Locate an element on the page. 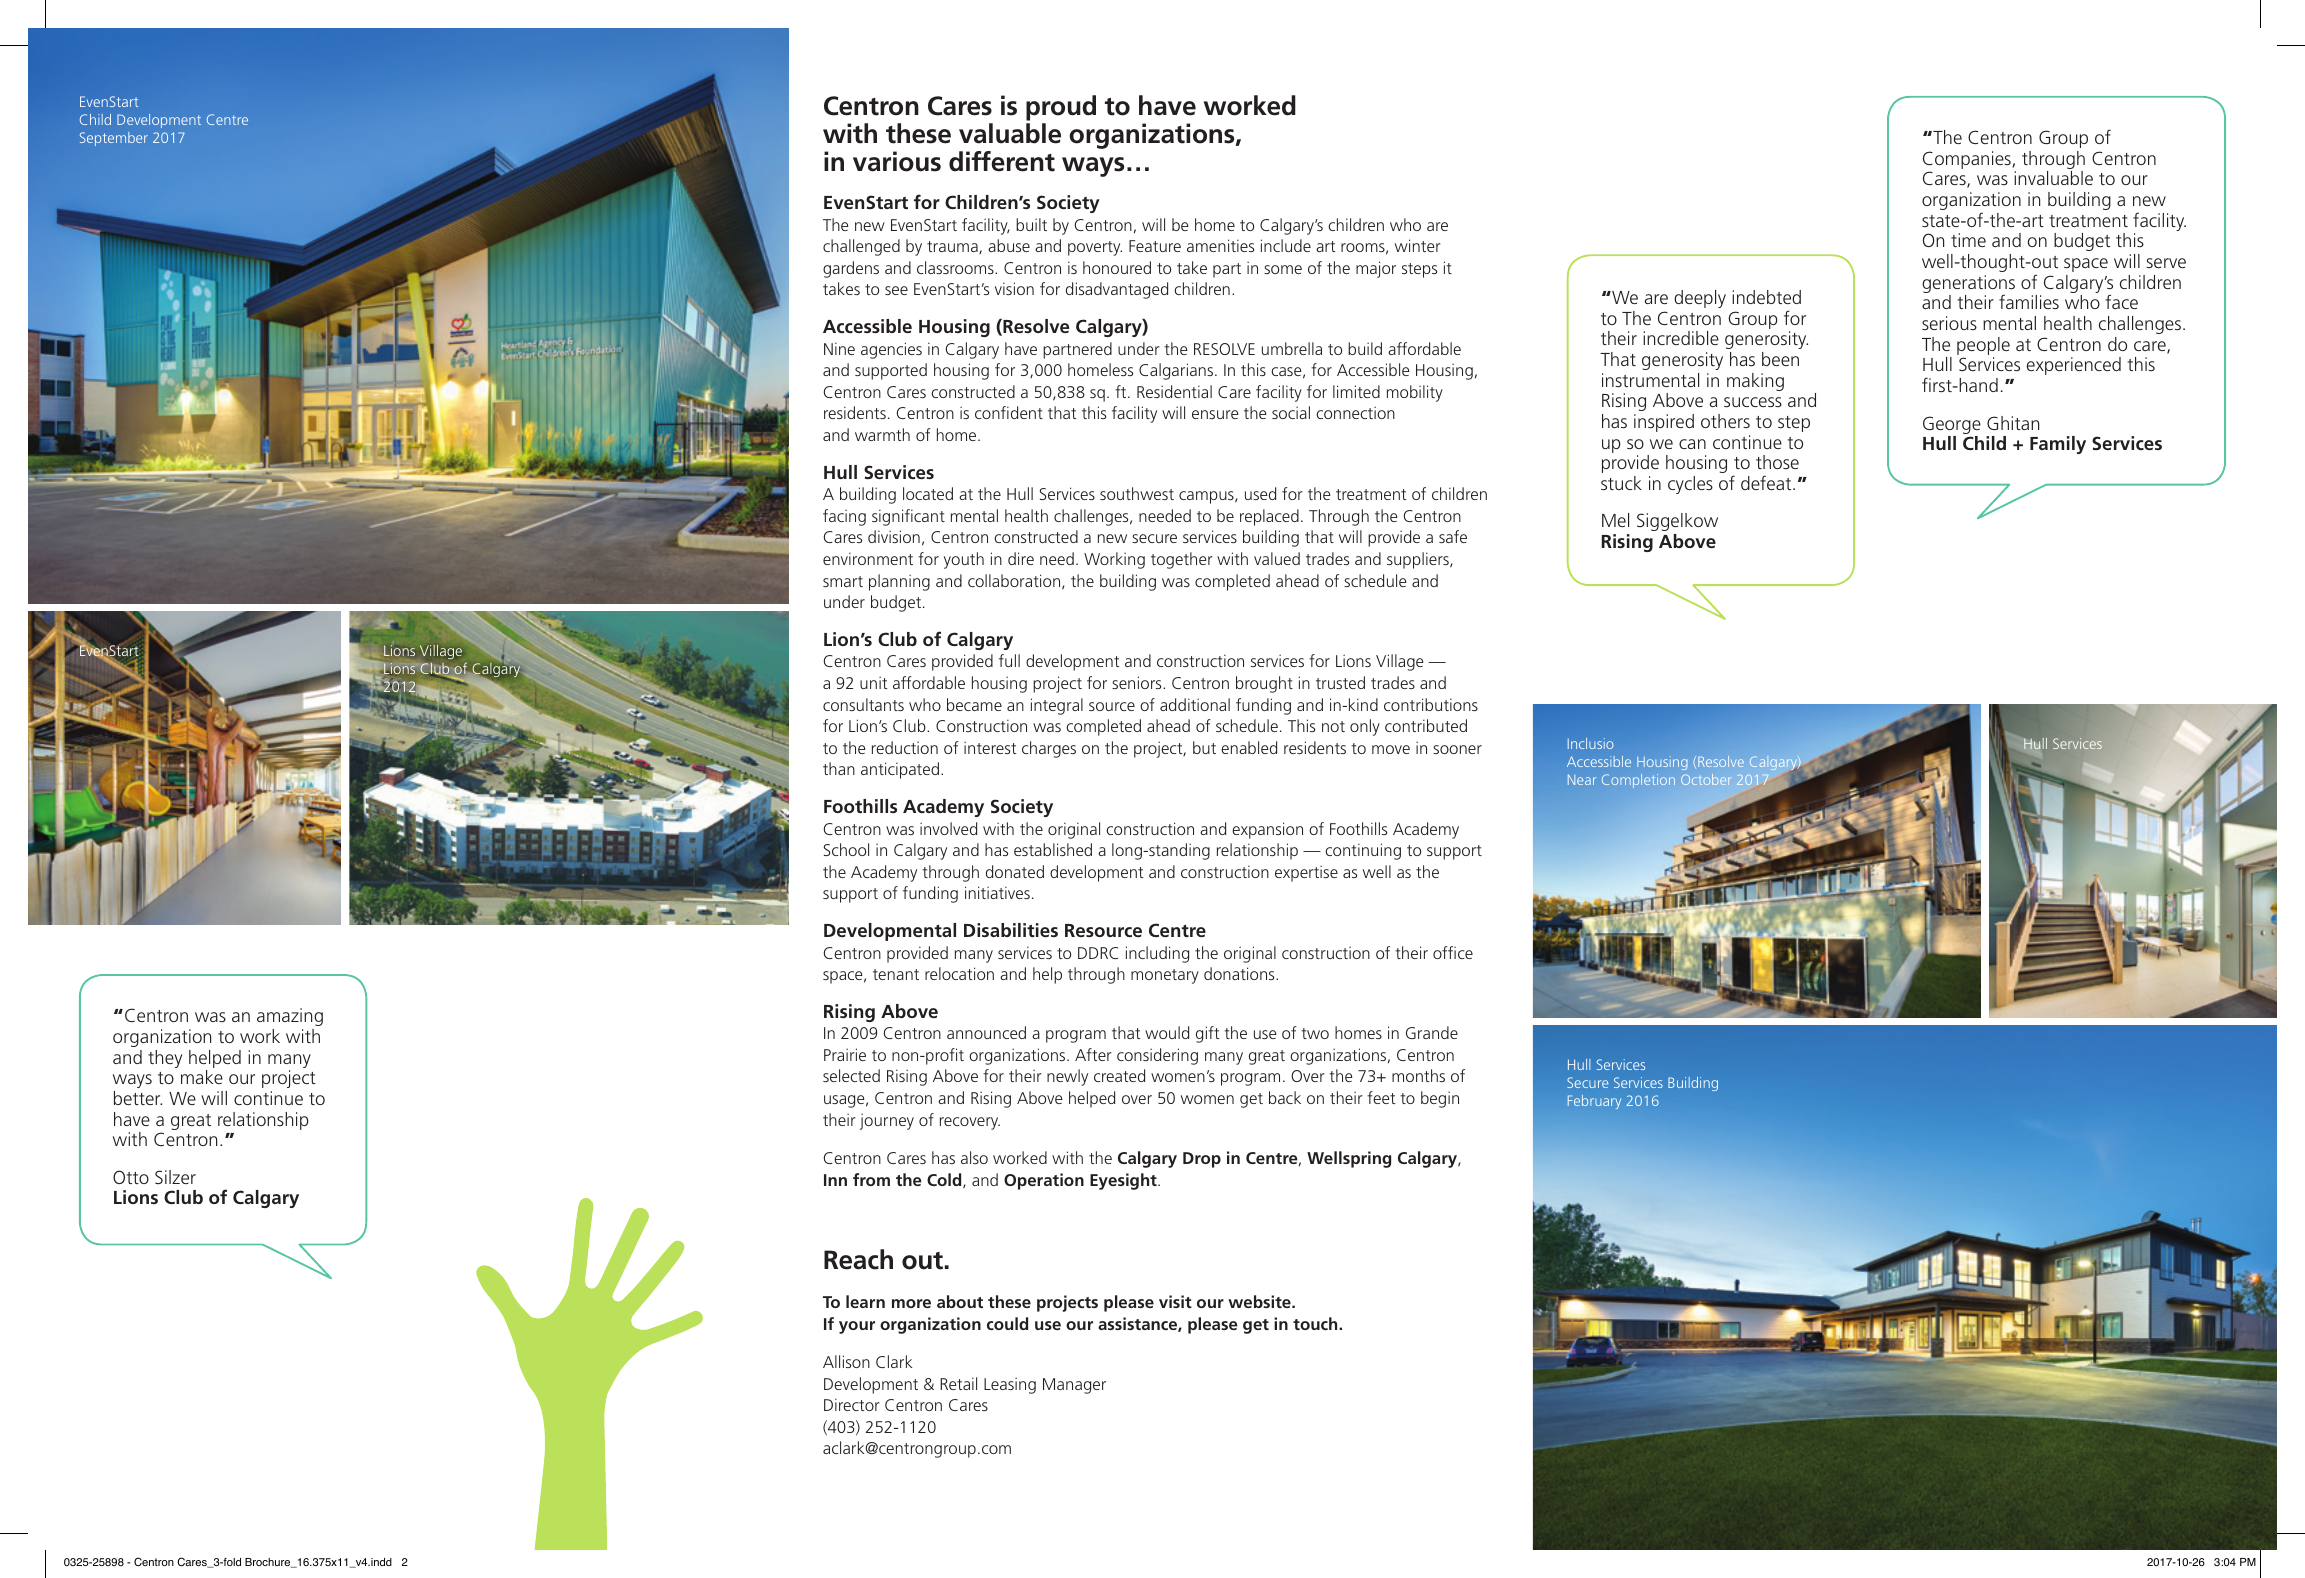 The height and width of the page is (1578, 2305). amazing is located at coordinates (290, 1017).
